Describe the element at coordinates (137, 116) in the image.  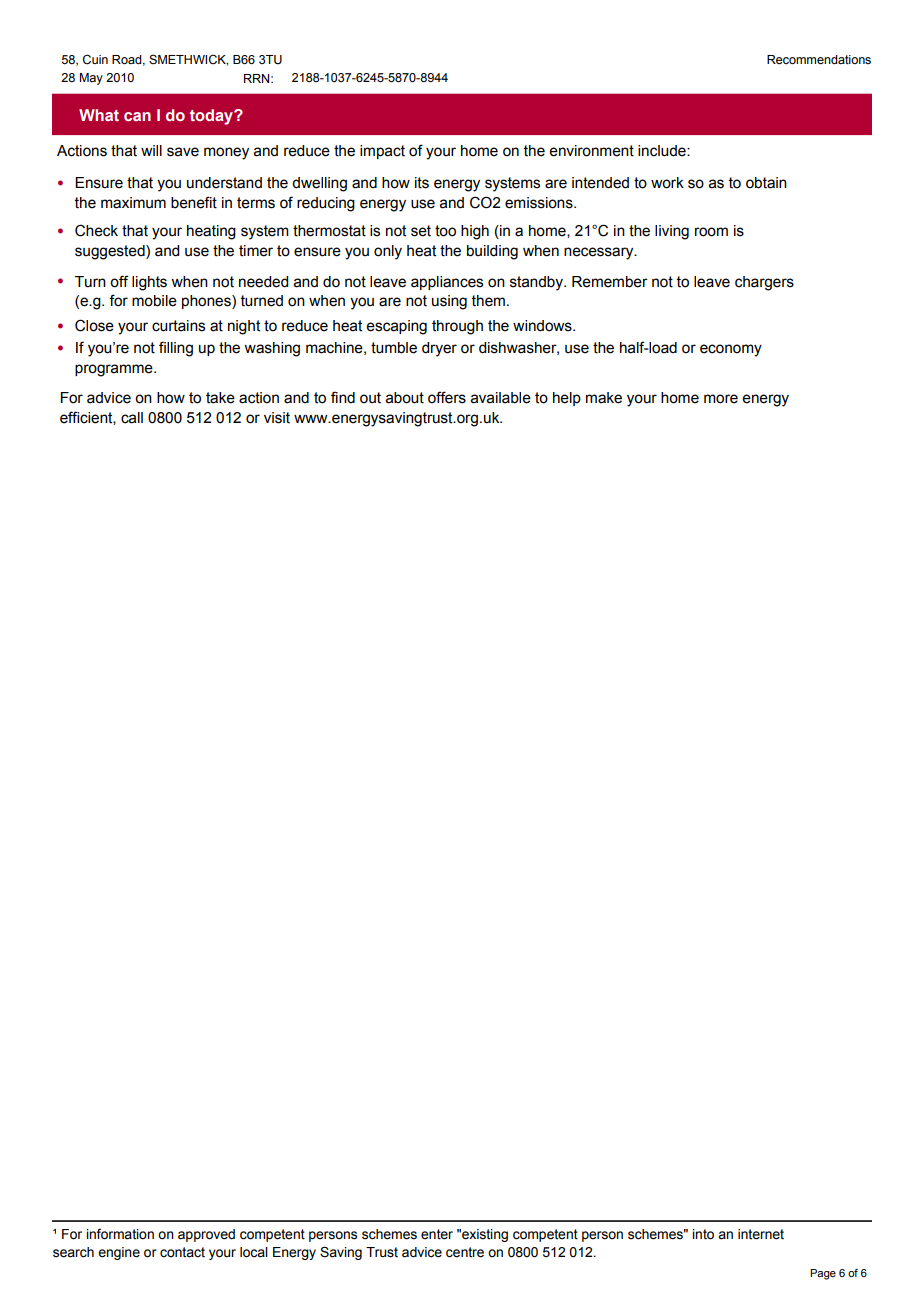
I see `can` at that location.
